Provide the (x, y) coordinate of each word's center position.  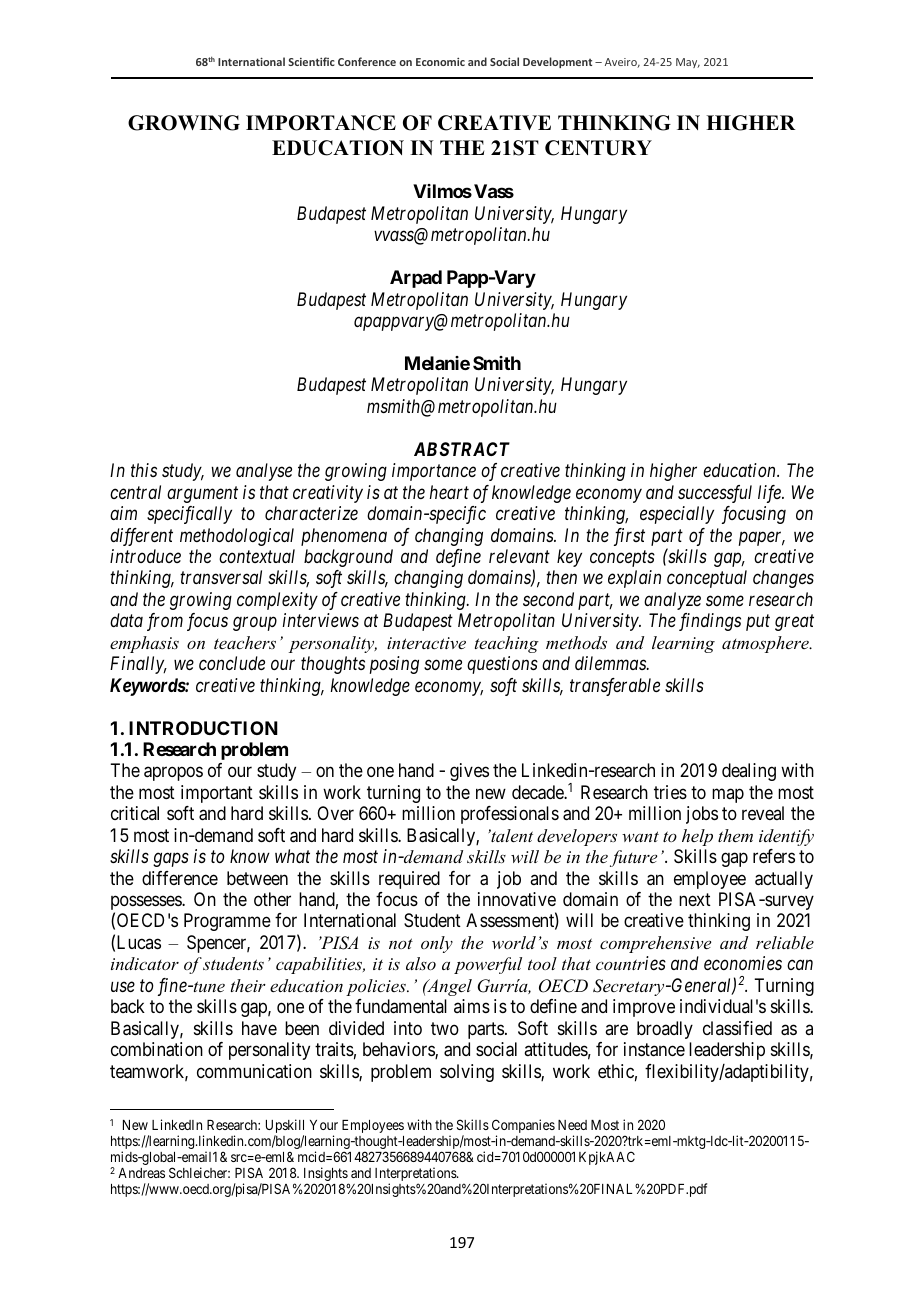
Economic (440, 62)
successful (715, 494)
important (217, 794)
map (728, 795)
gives (469, 772)
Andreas (141, 1173)
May (688, 63)
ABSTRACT (462, 449)
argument (202, 495)
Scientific (311, 61)
